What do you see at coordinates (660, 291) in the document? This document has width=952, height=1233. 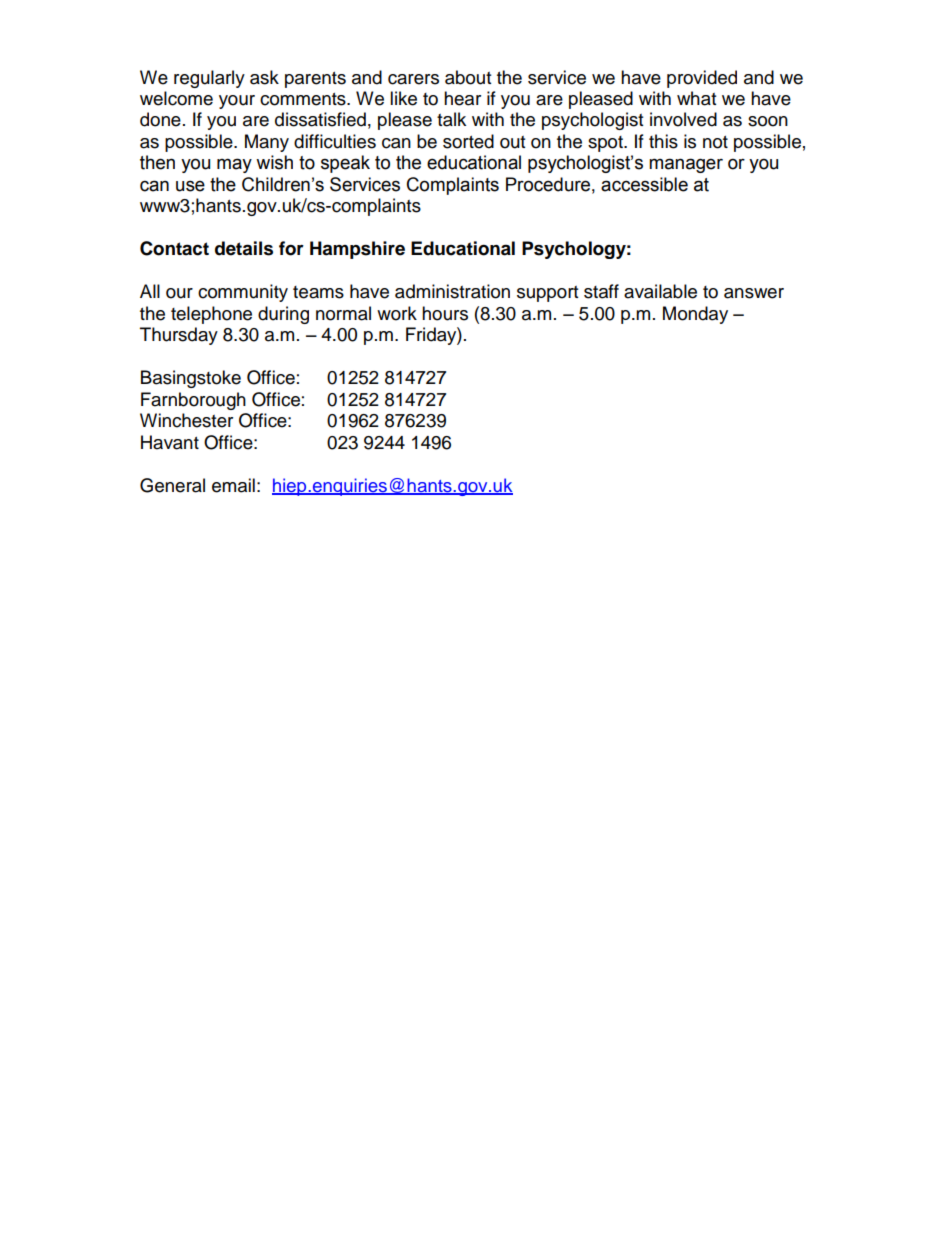 I see `available` at bounding box center [660, 291].
